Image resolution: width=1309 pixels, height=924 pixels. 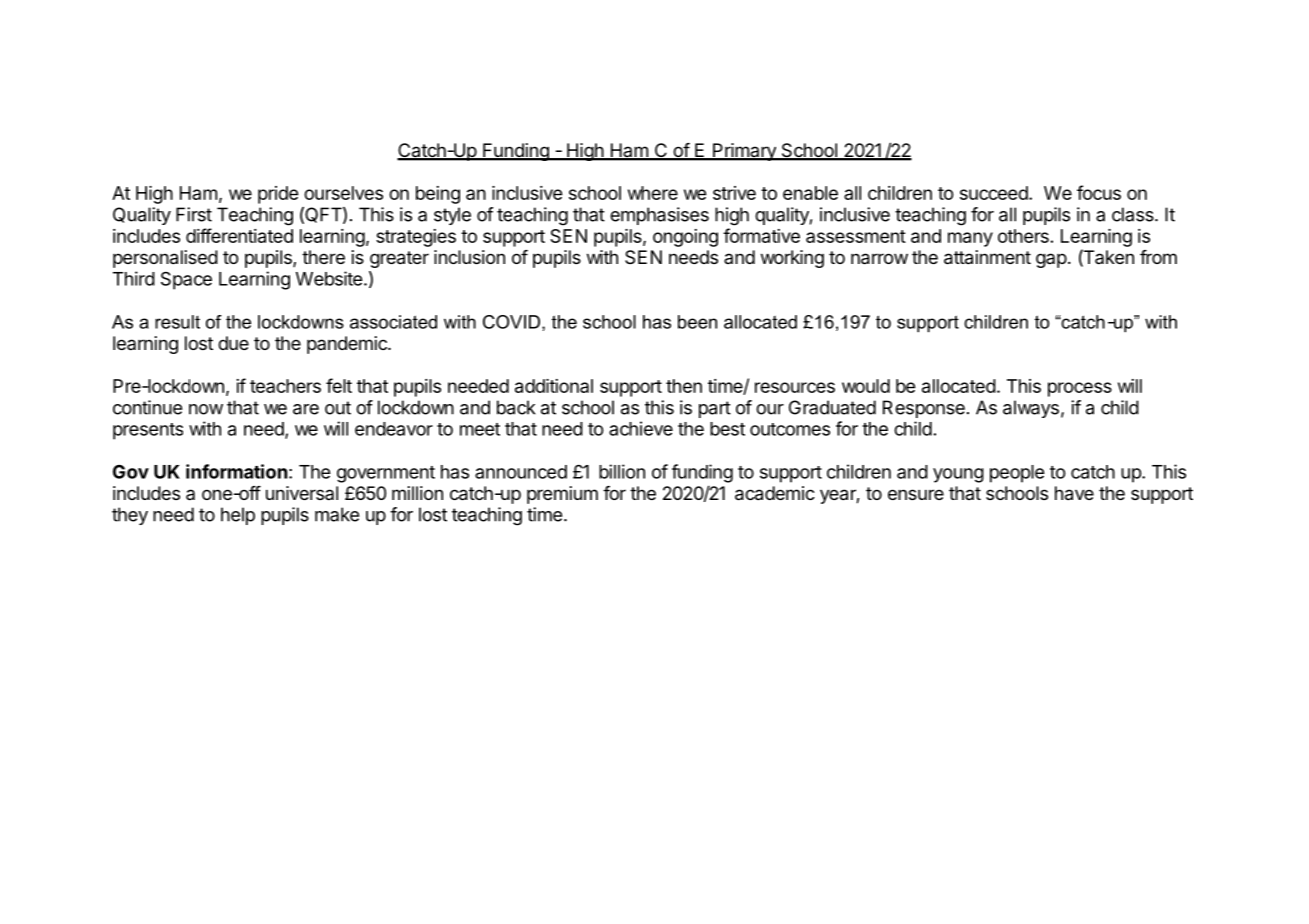 I want to click on been, so click(x=697, y=322).
